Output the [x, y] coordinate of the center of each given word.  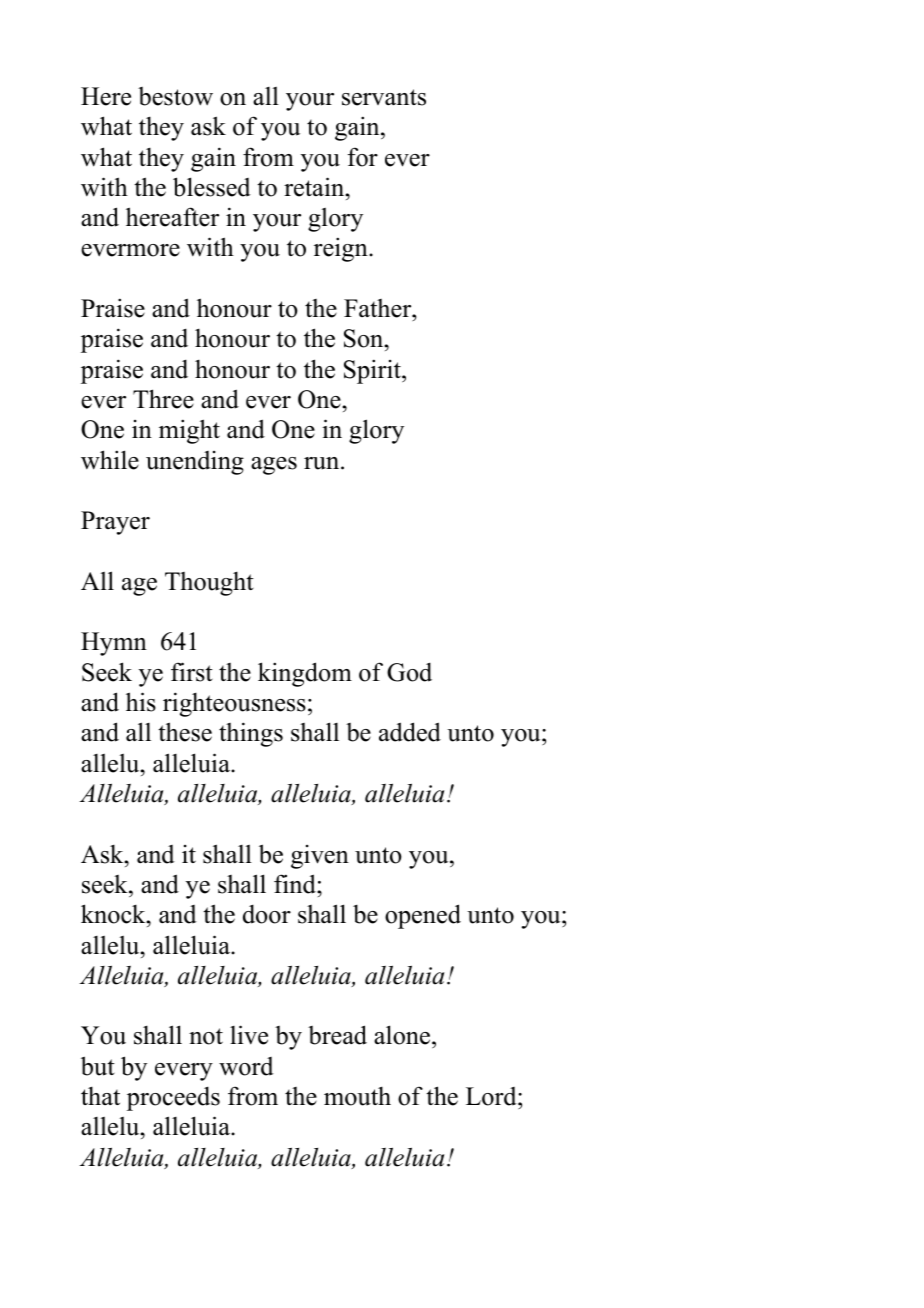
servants [384, 97]
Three [163, 399]
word [246, 1066]
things [251, 734]
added [410, 732]
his [141, 702]
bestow [175, 96]
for [363, 157]
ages [274, 466]
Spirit [373, 371]
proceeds [173, 1098]
